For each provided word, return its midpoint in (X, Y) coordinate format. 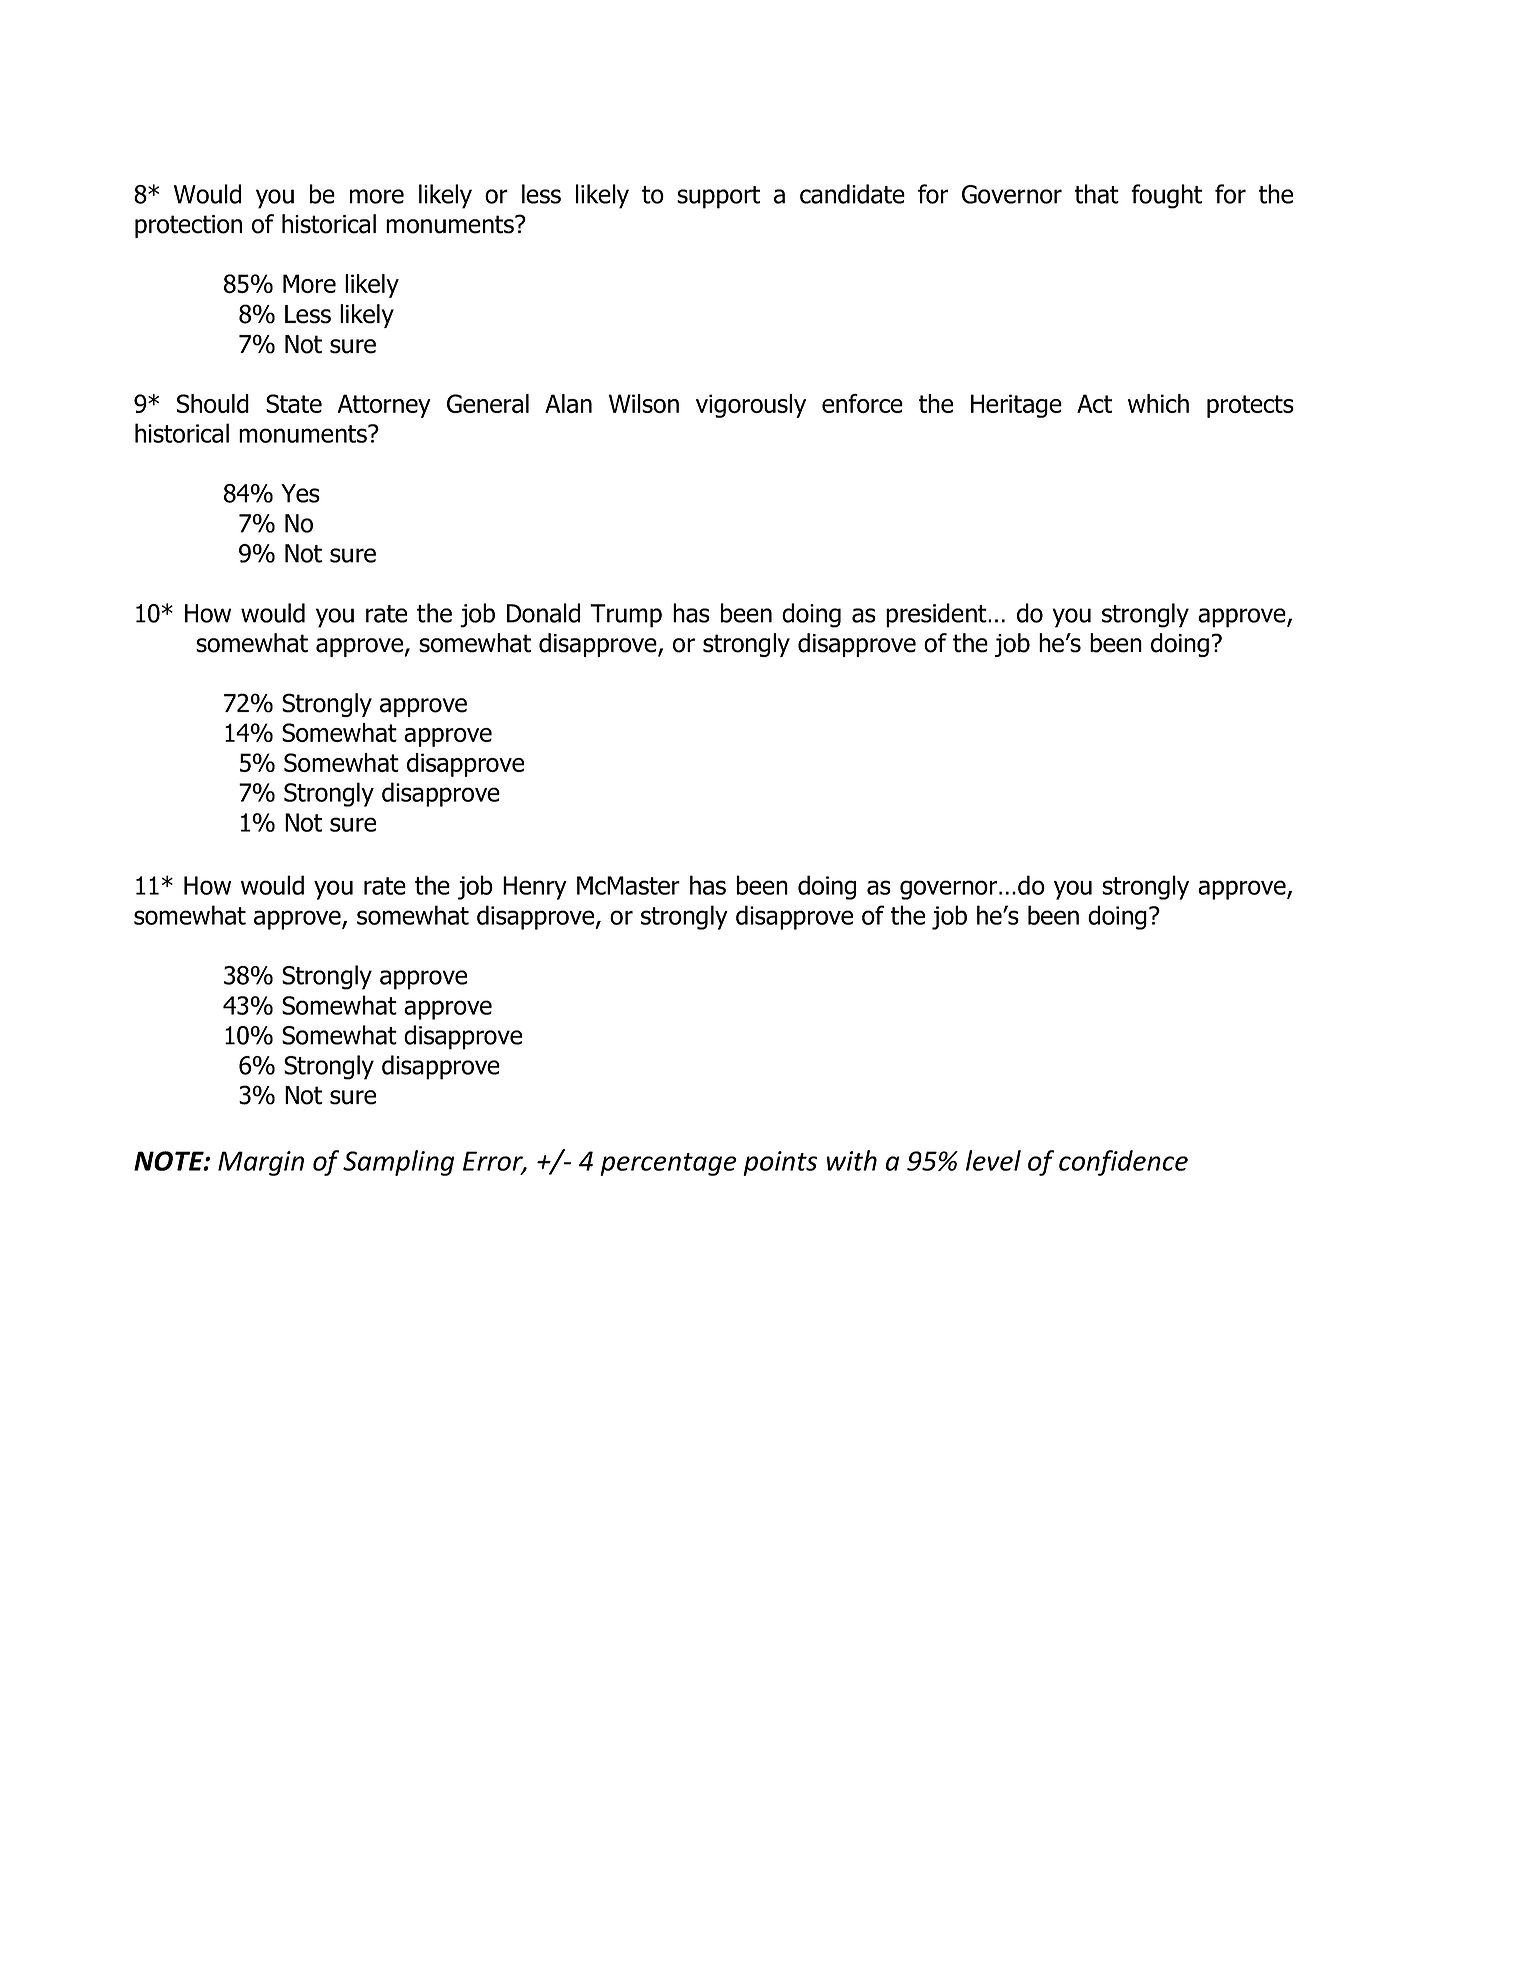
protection (188, 226)
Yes (300, 493)
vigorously (751, 406)
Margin (261, 1163)
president (937, 615)
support (718, 197)
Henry (535, 888)
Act (1094, 403)
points (780, 1163)
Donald (543, 613)
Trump (626, 616)
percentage (668, 1164)
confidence (1123, 1163)
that (1097, 194)
